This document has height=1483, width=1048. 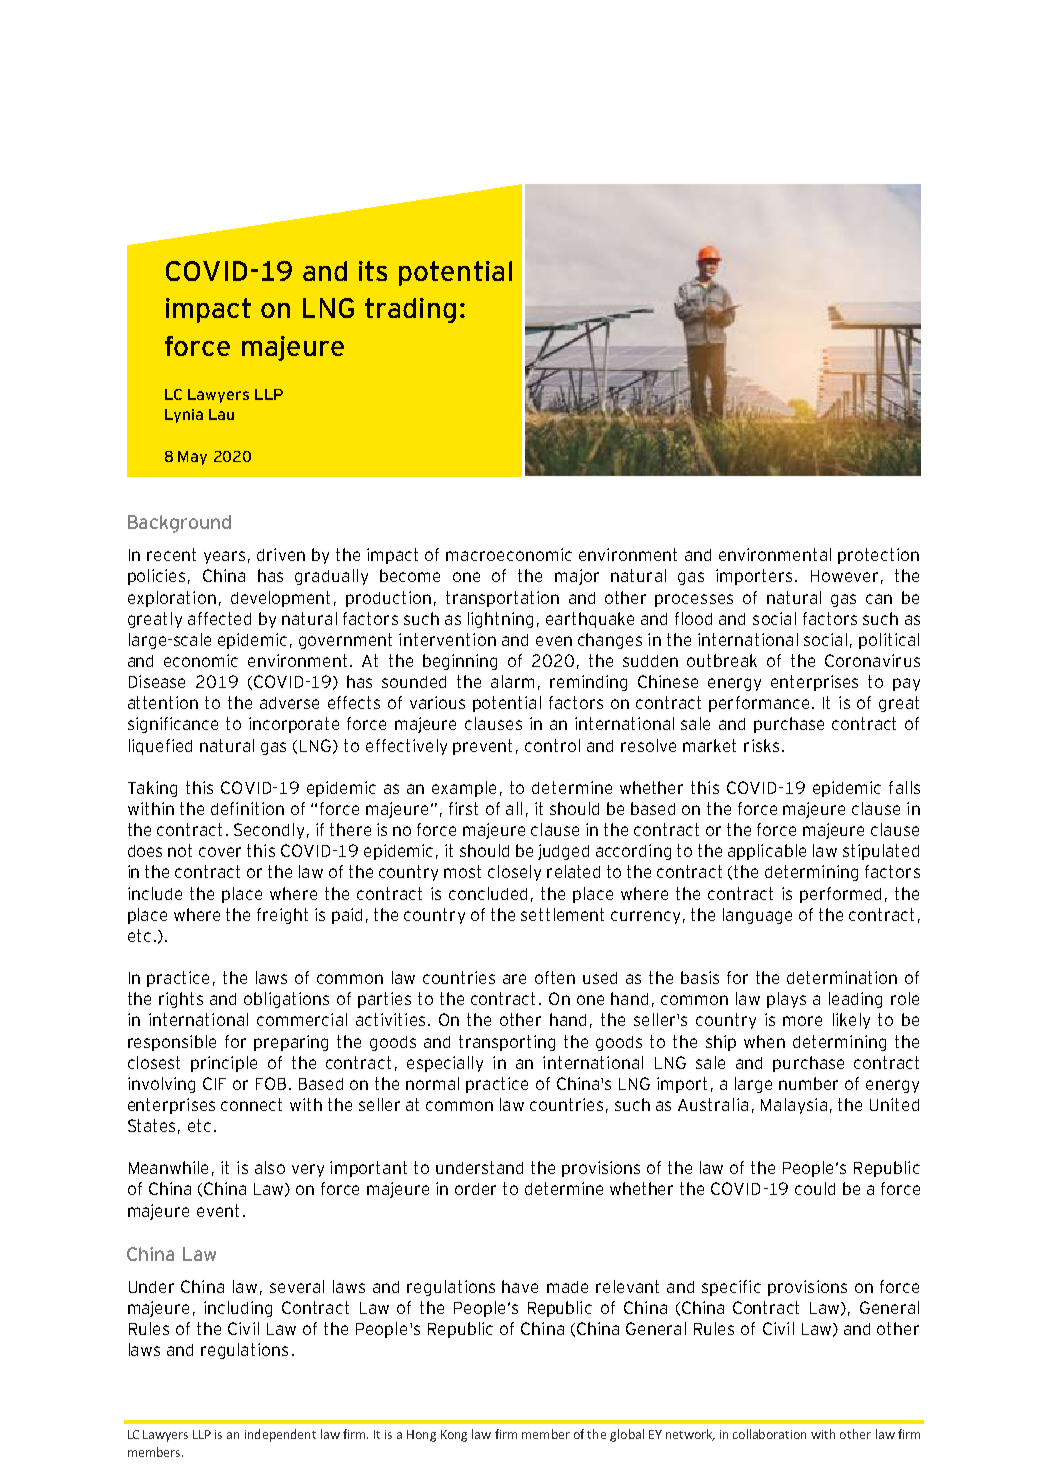 I want to click on order, so click(x=475, y=1189).
